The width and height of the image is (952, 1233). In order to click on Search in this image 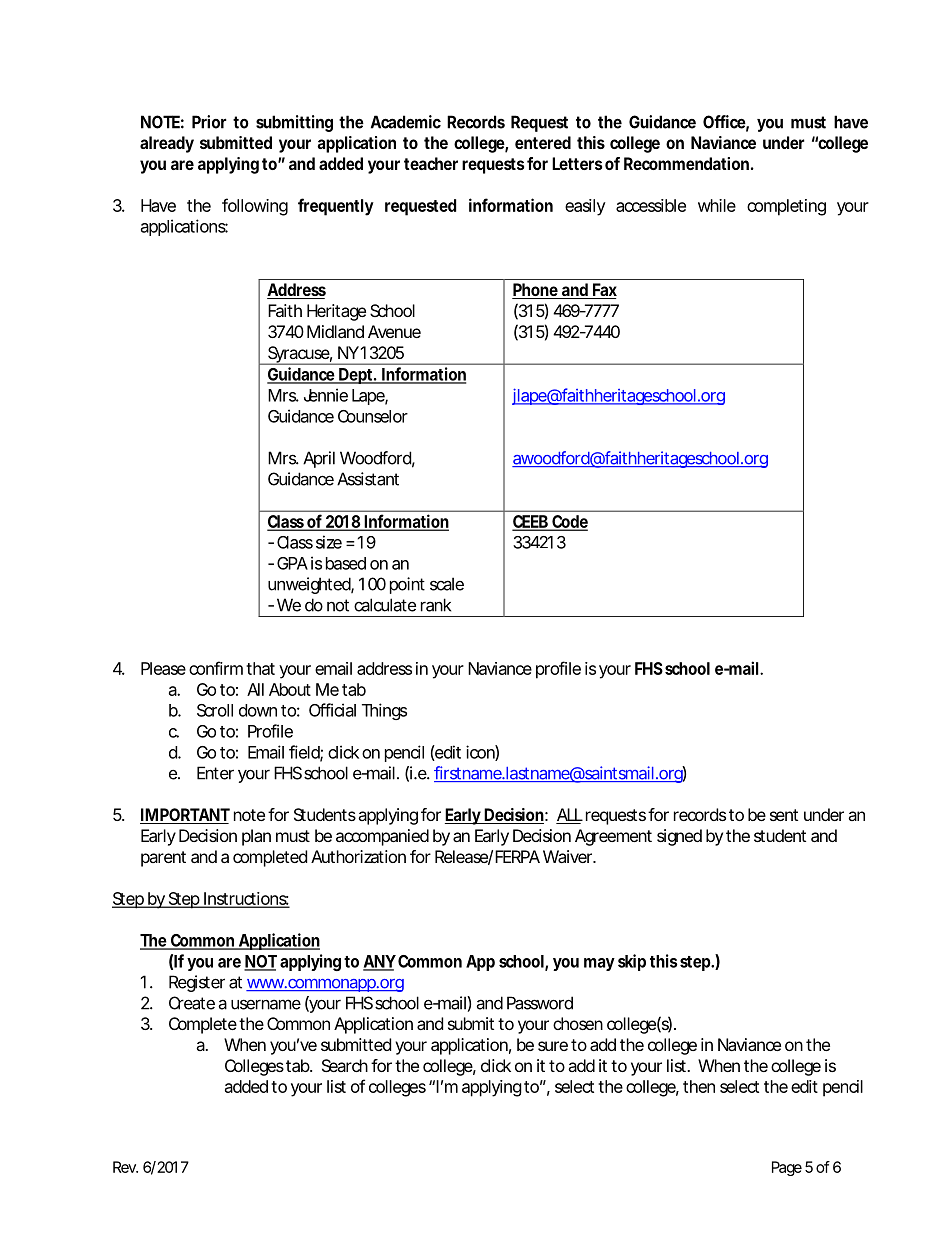, I will do `click(345, 1065)`.
